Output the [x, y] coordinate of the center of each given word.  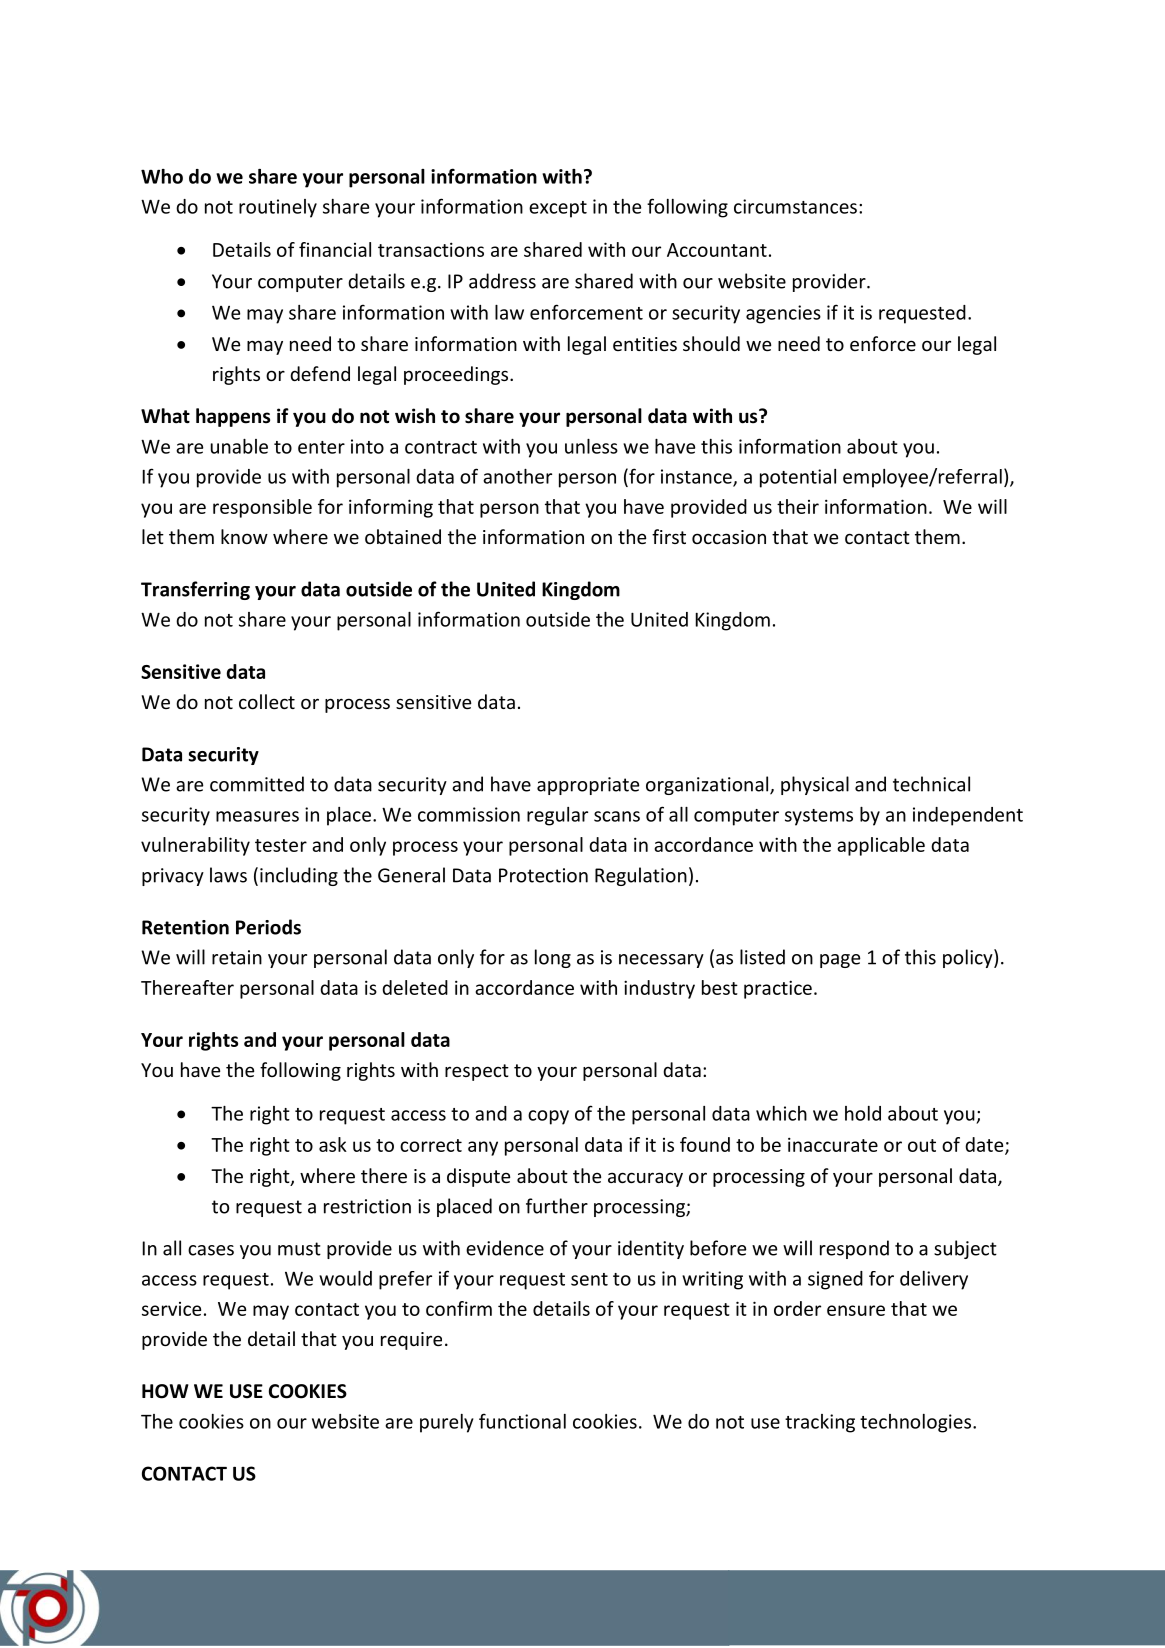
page [840, 961]
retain [237, 957]
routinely [278, 208]
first [669, 536]
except [558, 209]
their [798, 506]
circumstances [795, 206]
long [553, 958]
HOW [165, 1391]
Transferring [195, 590]
